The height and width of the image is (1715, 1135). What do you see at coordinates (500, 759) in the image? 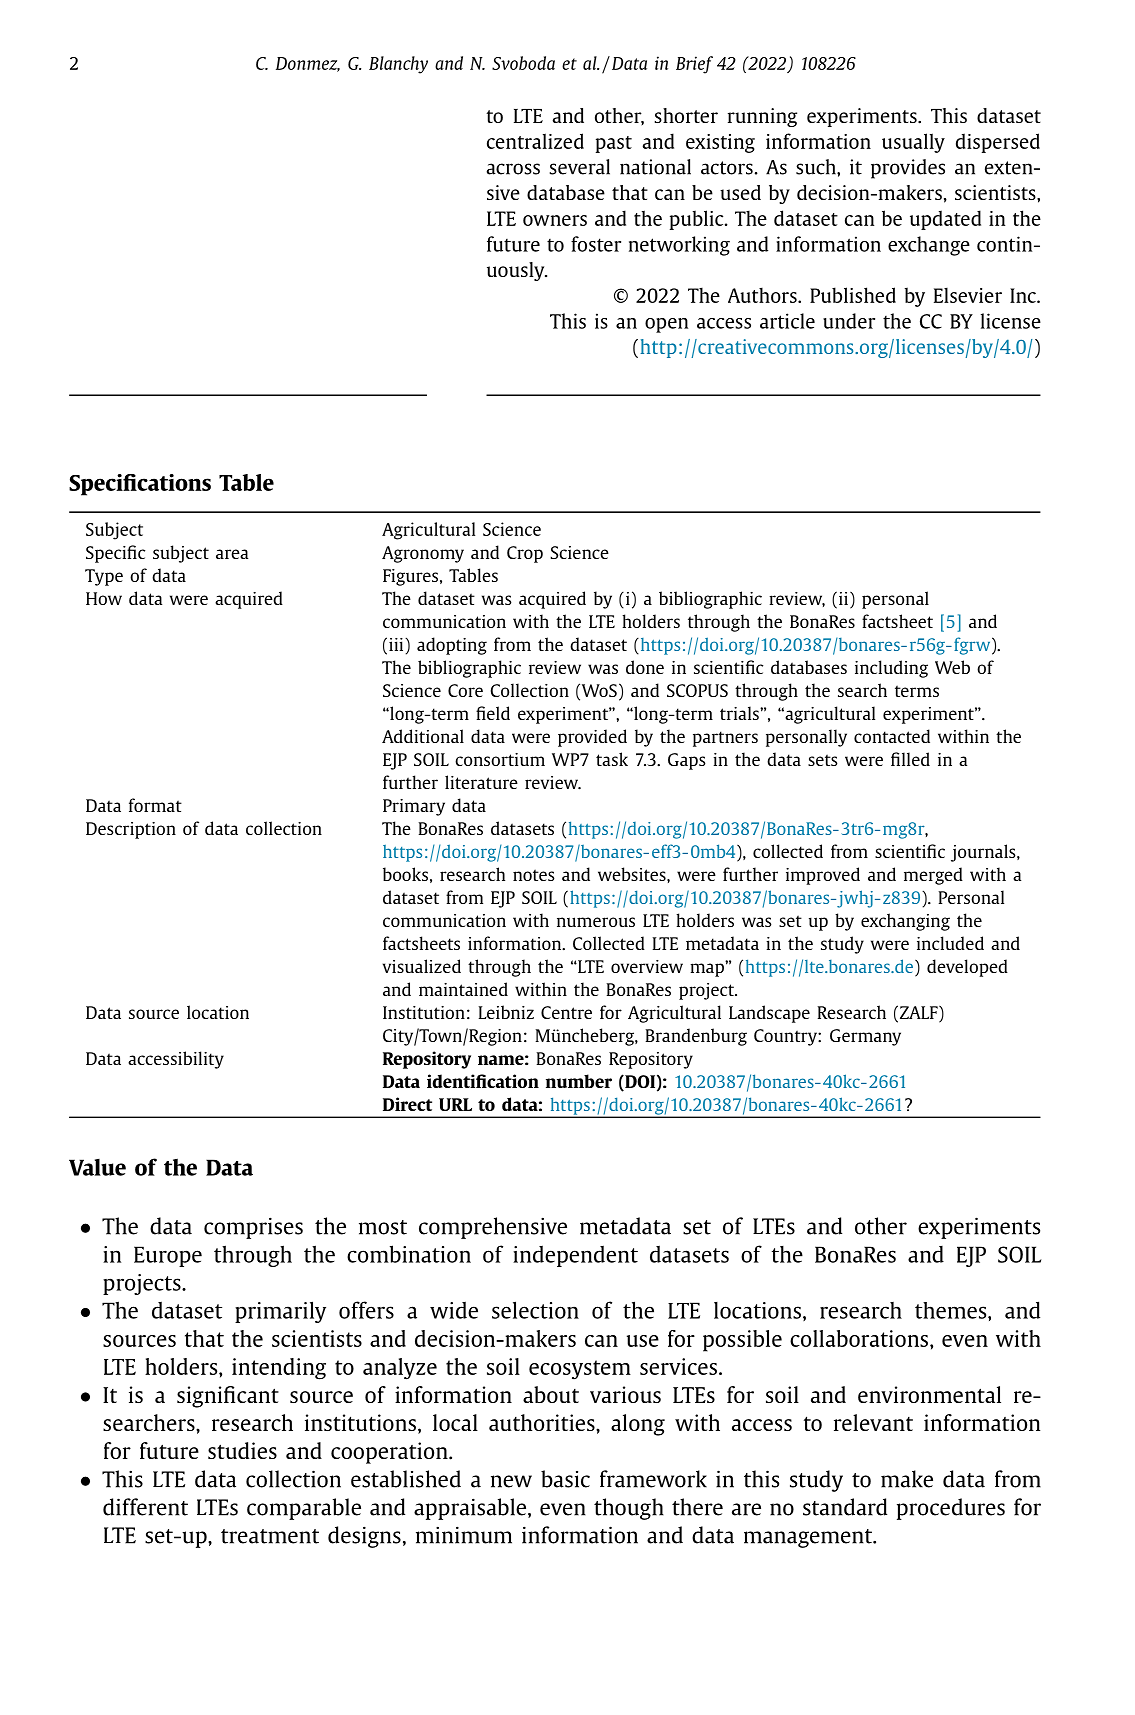
I see `consortium` at bounding box center [500, 759].
